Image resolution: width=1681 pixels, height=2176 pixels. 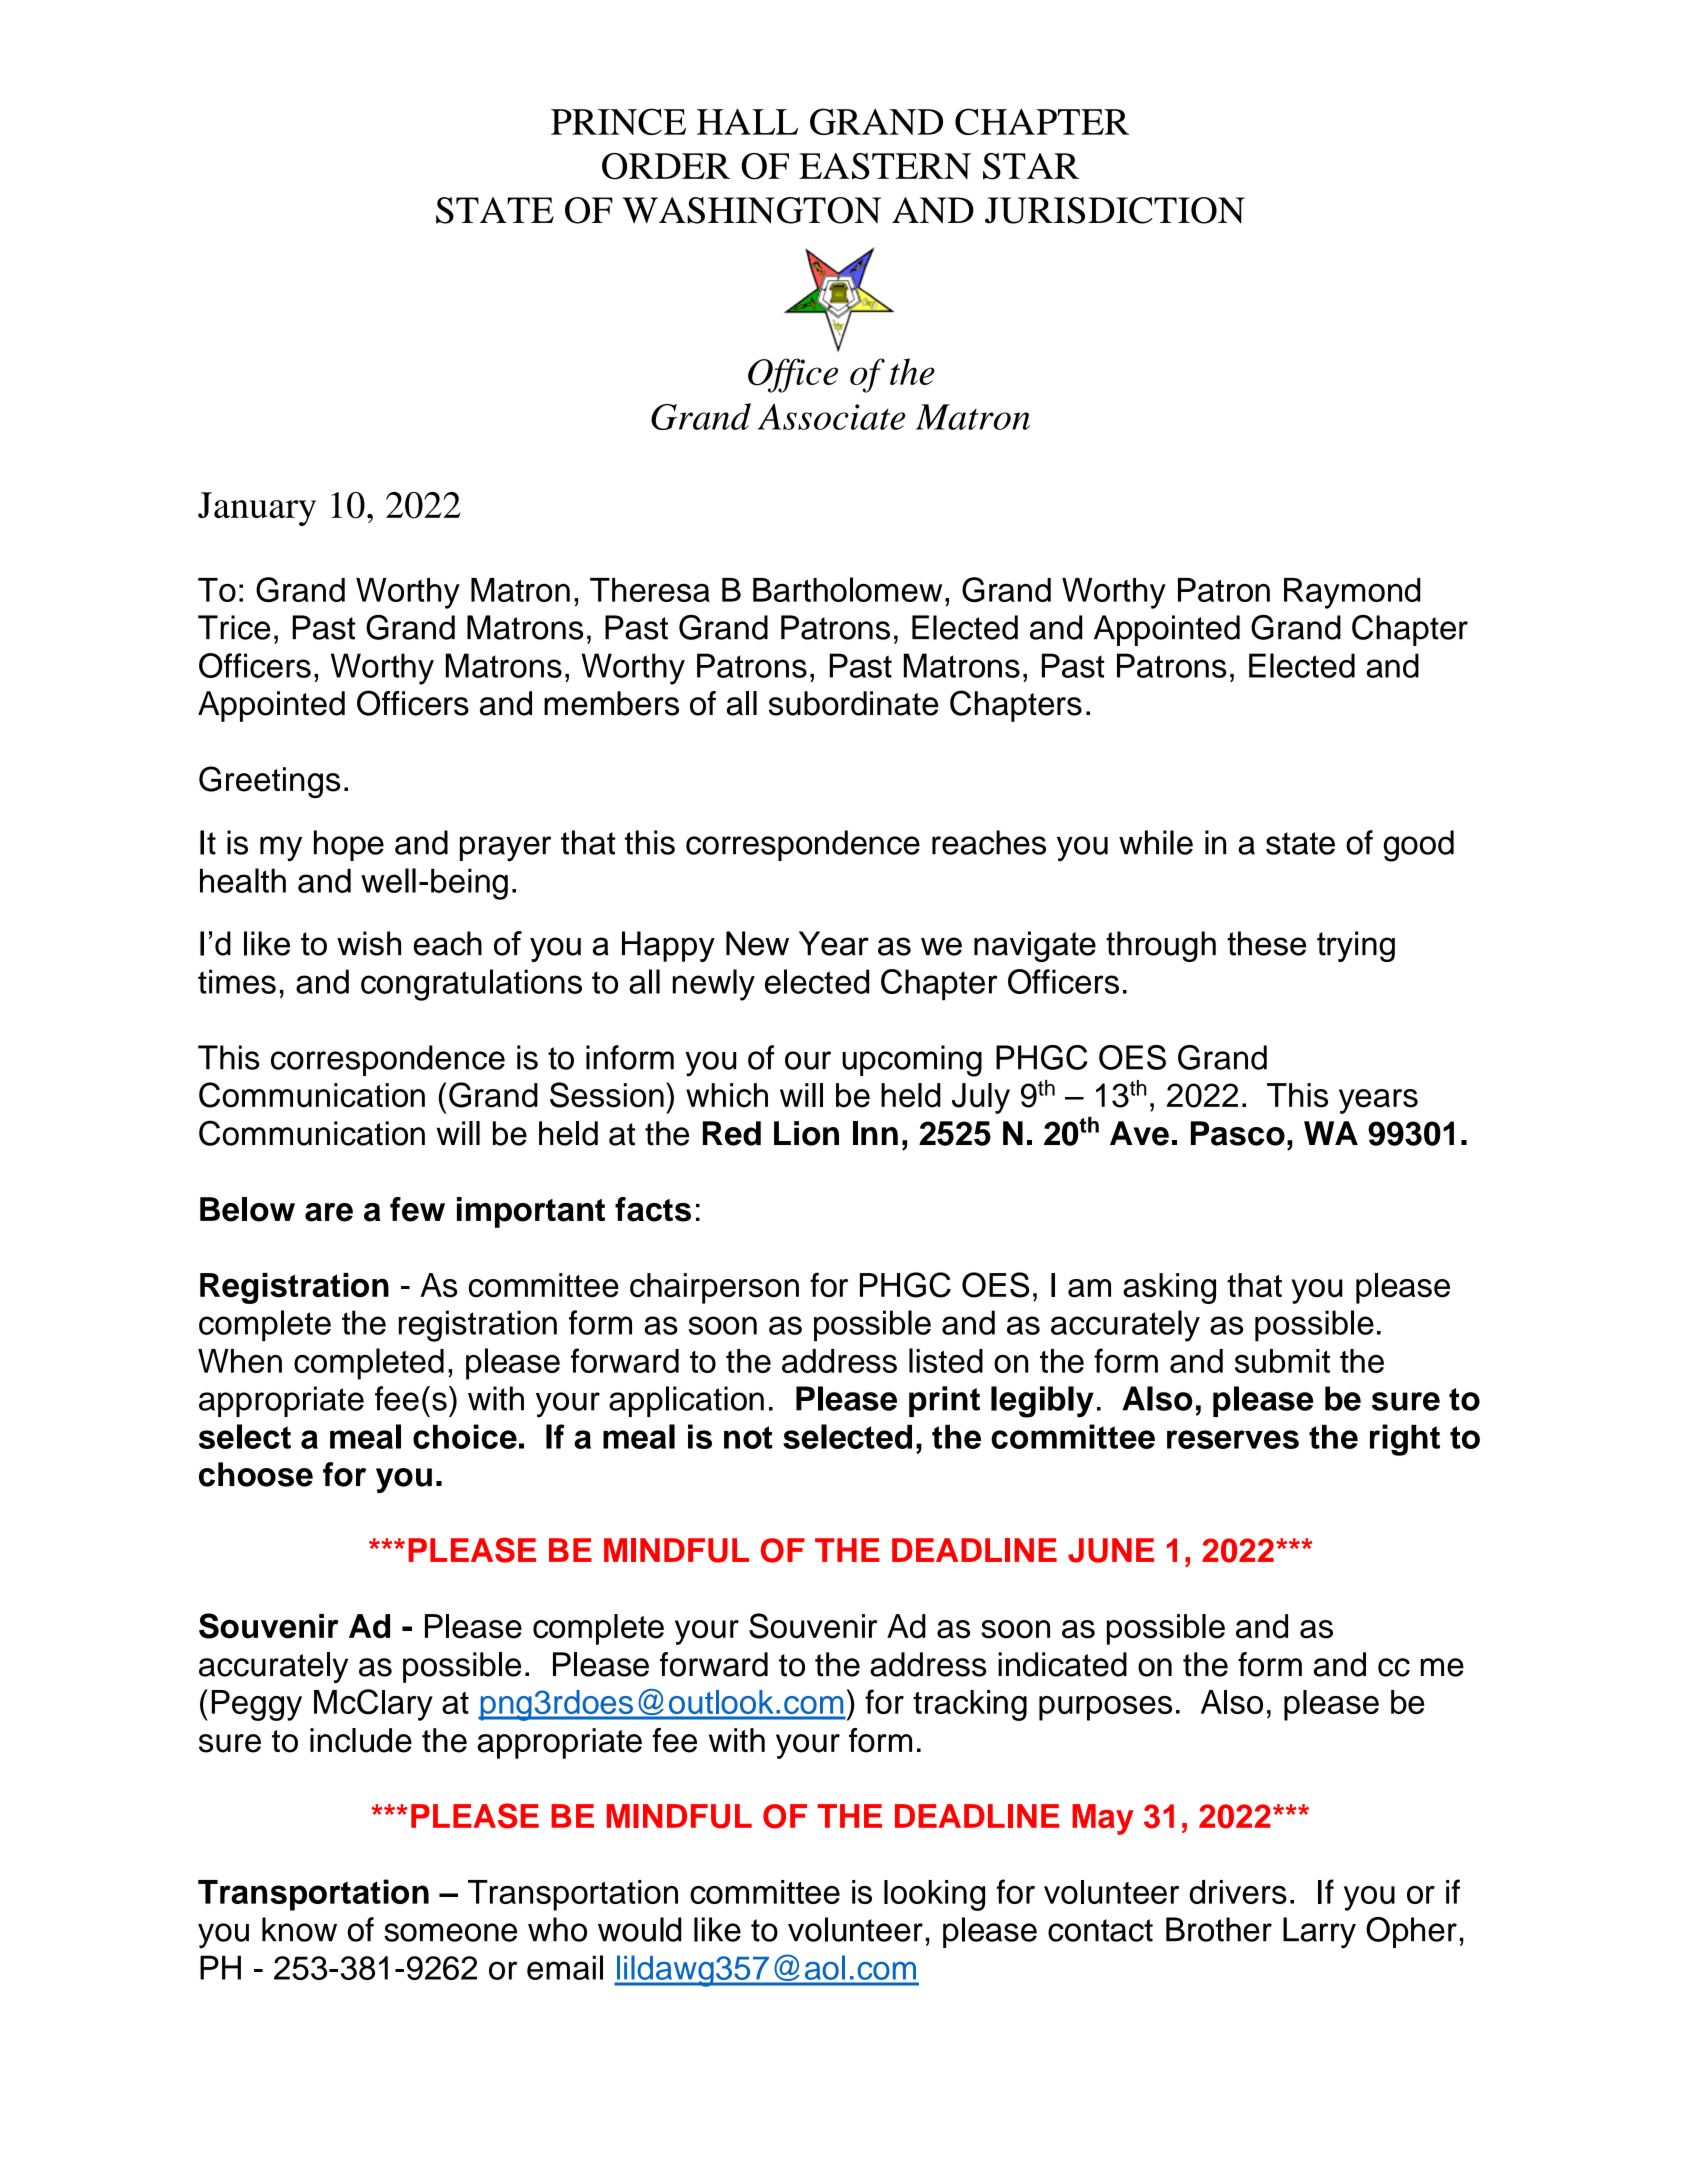 I want to click on while, so click(x=1156, y=842).
